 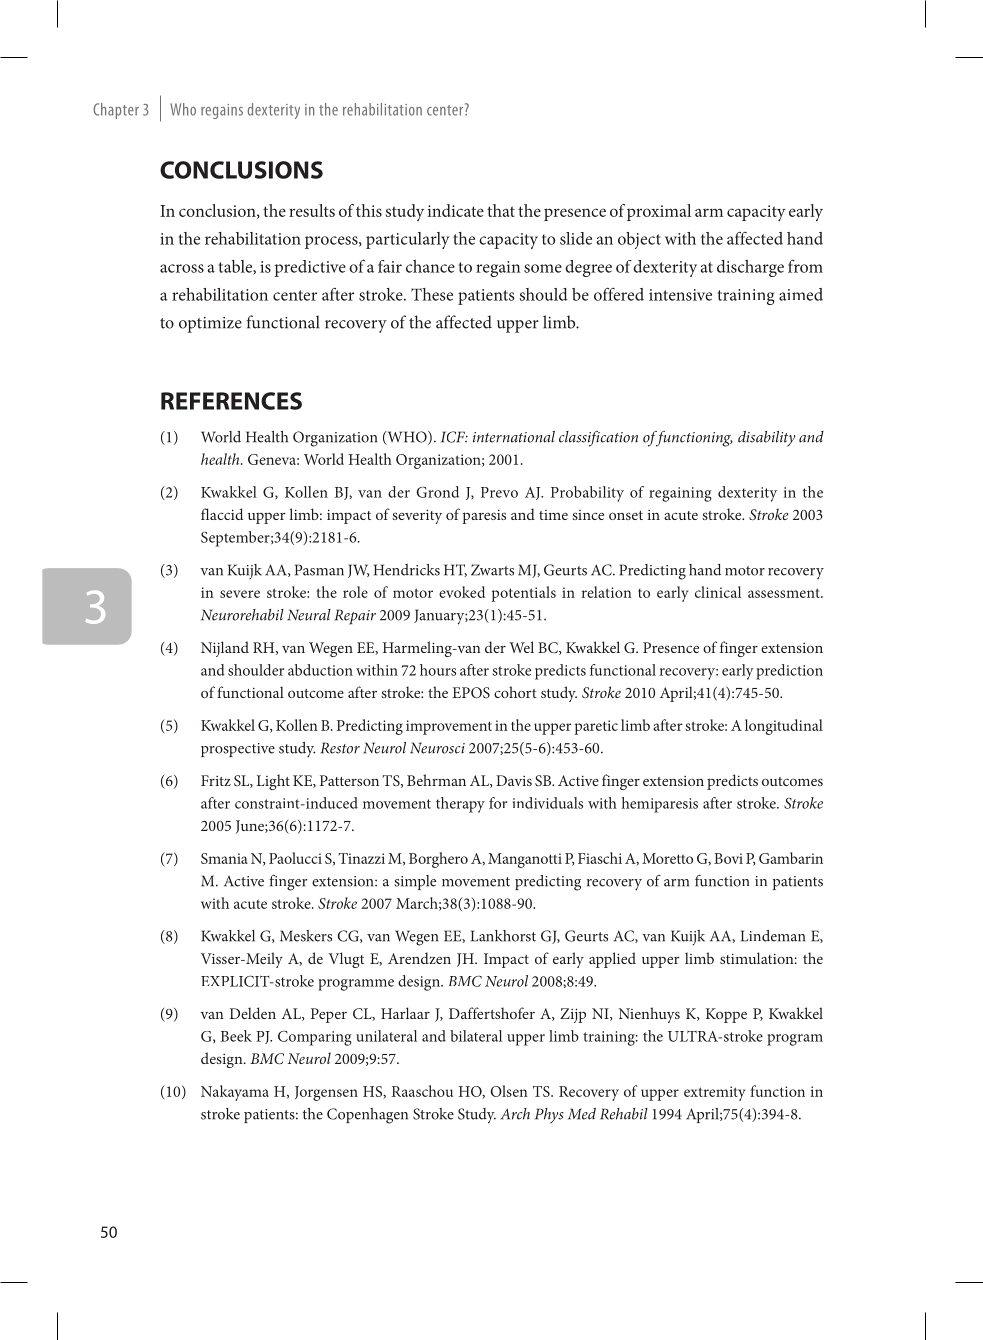 I want to click on REFERENCES, so click(x=231, y=401).
